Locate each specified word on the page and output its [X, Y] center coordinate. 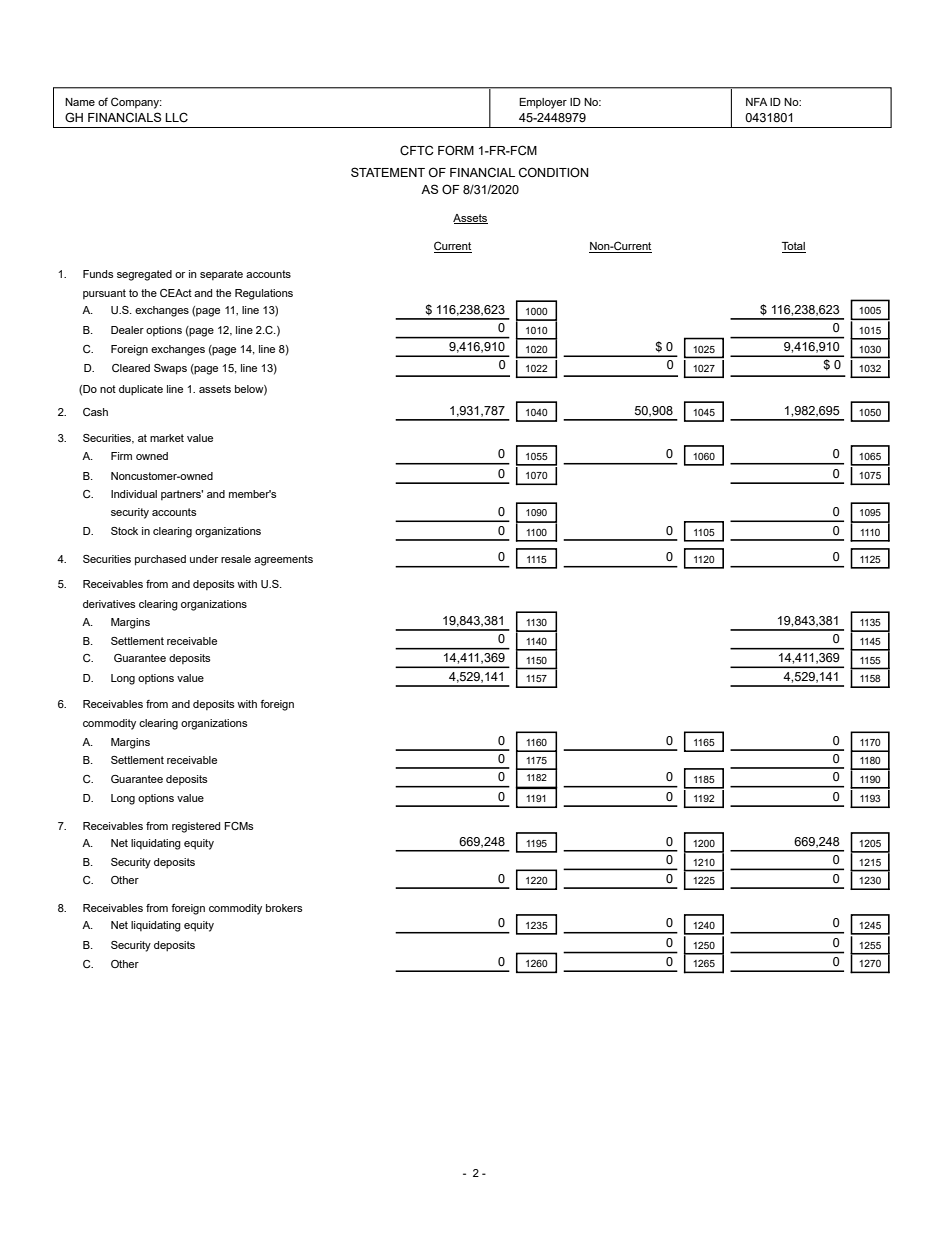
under [204, 559]
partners [182, 495]
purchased [160, 560]
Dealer [127, 330]
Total [794, 247]
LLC [176, 117]
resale [236, 559]
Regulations [264, 294]
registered [196, 827]
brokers [284, 908]
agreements [283, 560]
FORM [456, 150]
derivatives [109, 604]
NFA [756, 102]
